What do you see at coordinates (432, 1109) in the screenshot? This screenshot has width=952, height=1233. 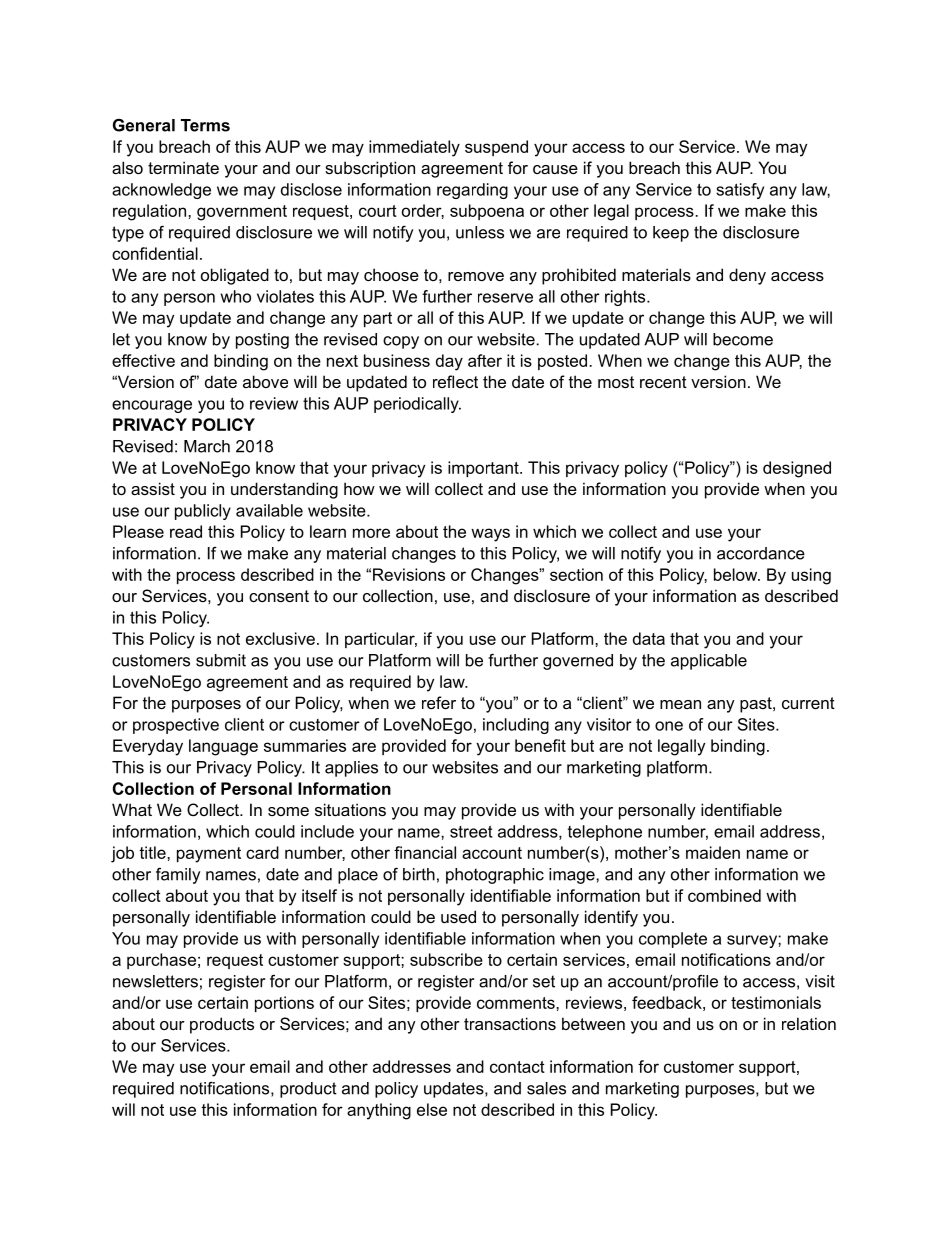 I see `else` at bounding box center [432, 1109].
